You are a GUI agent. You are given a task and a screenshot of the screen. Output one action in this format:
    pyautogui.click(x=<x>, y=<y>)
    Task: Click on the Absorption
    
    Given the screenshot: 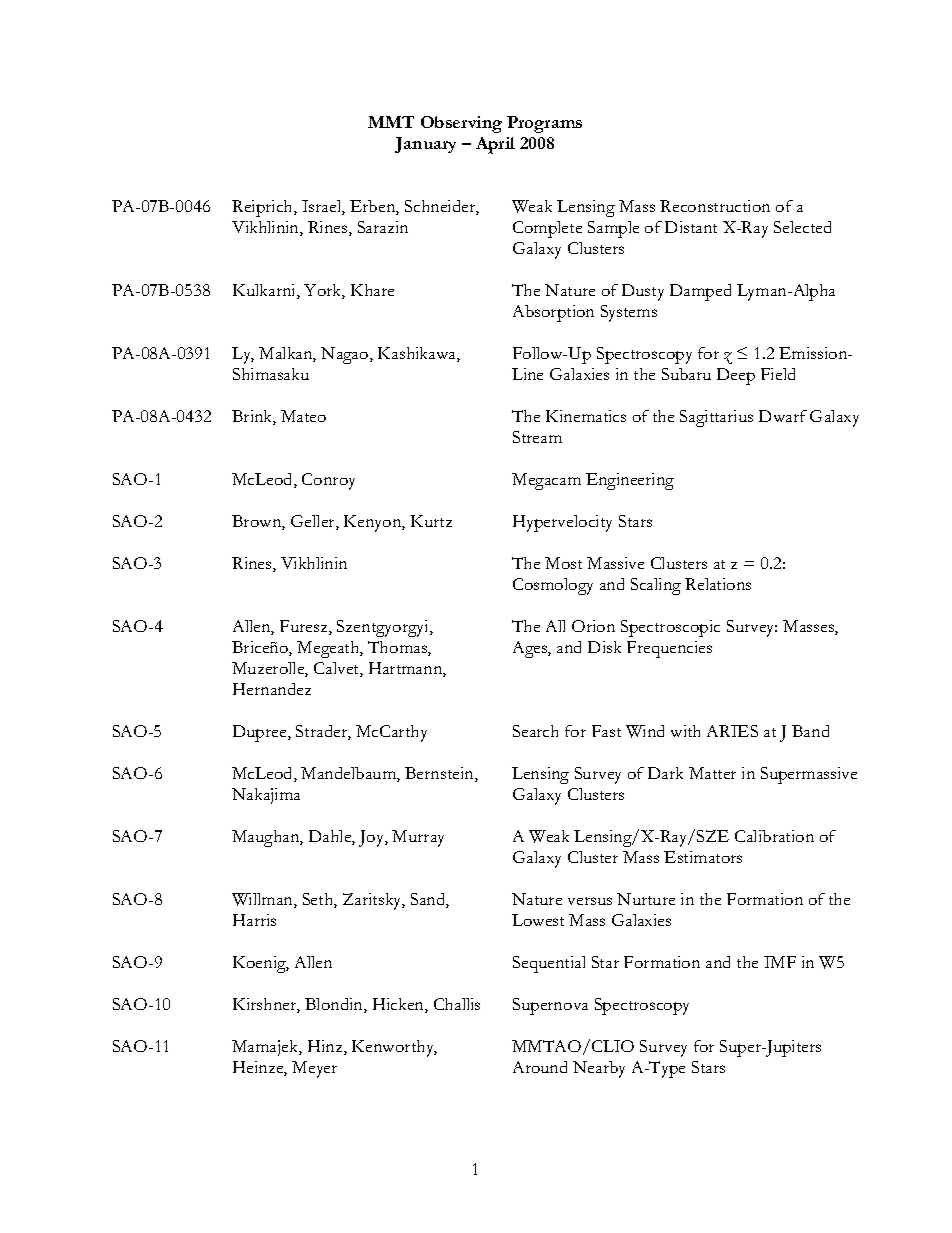 What is the action you would take?
    pyautogui.click(x=553, y=313)
